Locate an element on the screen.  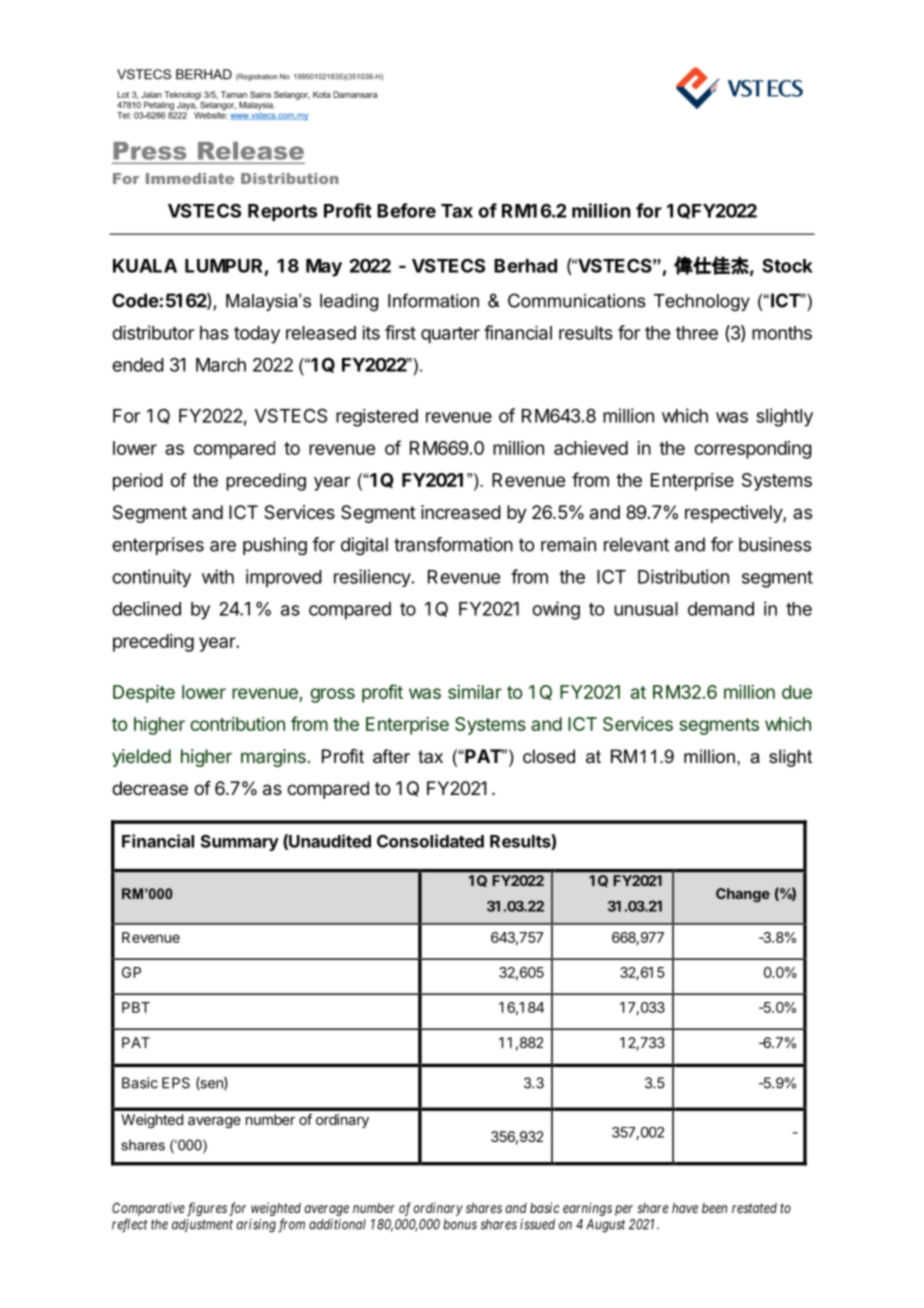
Immediate is located at coordinates (190, 178).
